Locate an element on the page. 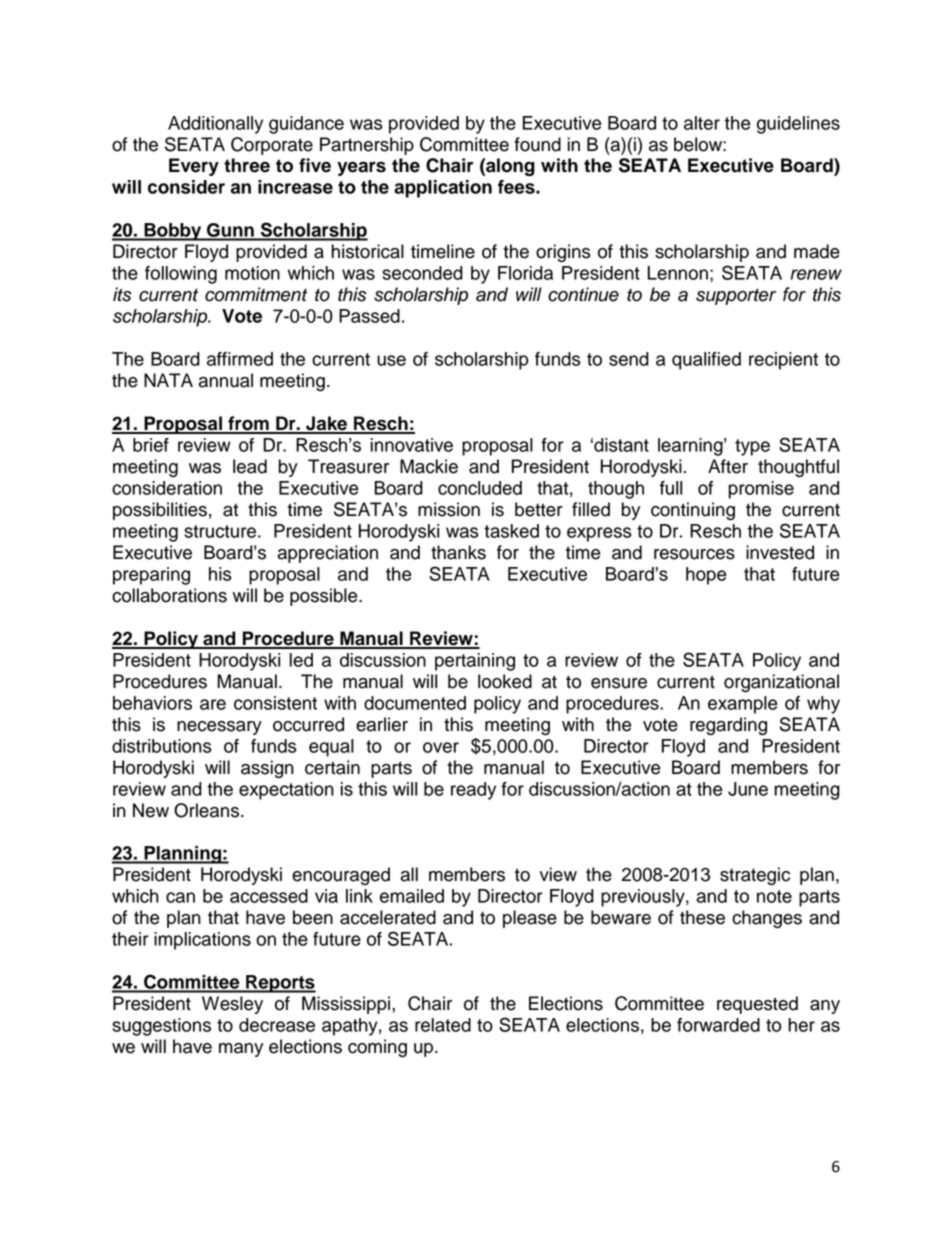 The width and height of the document is (952, 1233). from is located at coordinates (248, 424).
